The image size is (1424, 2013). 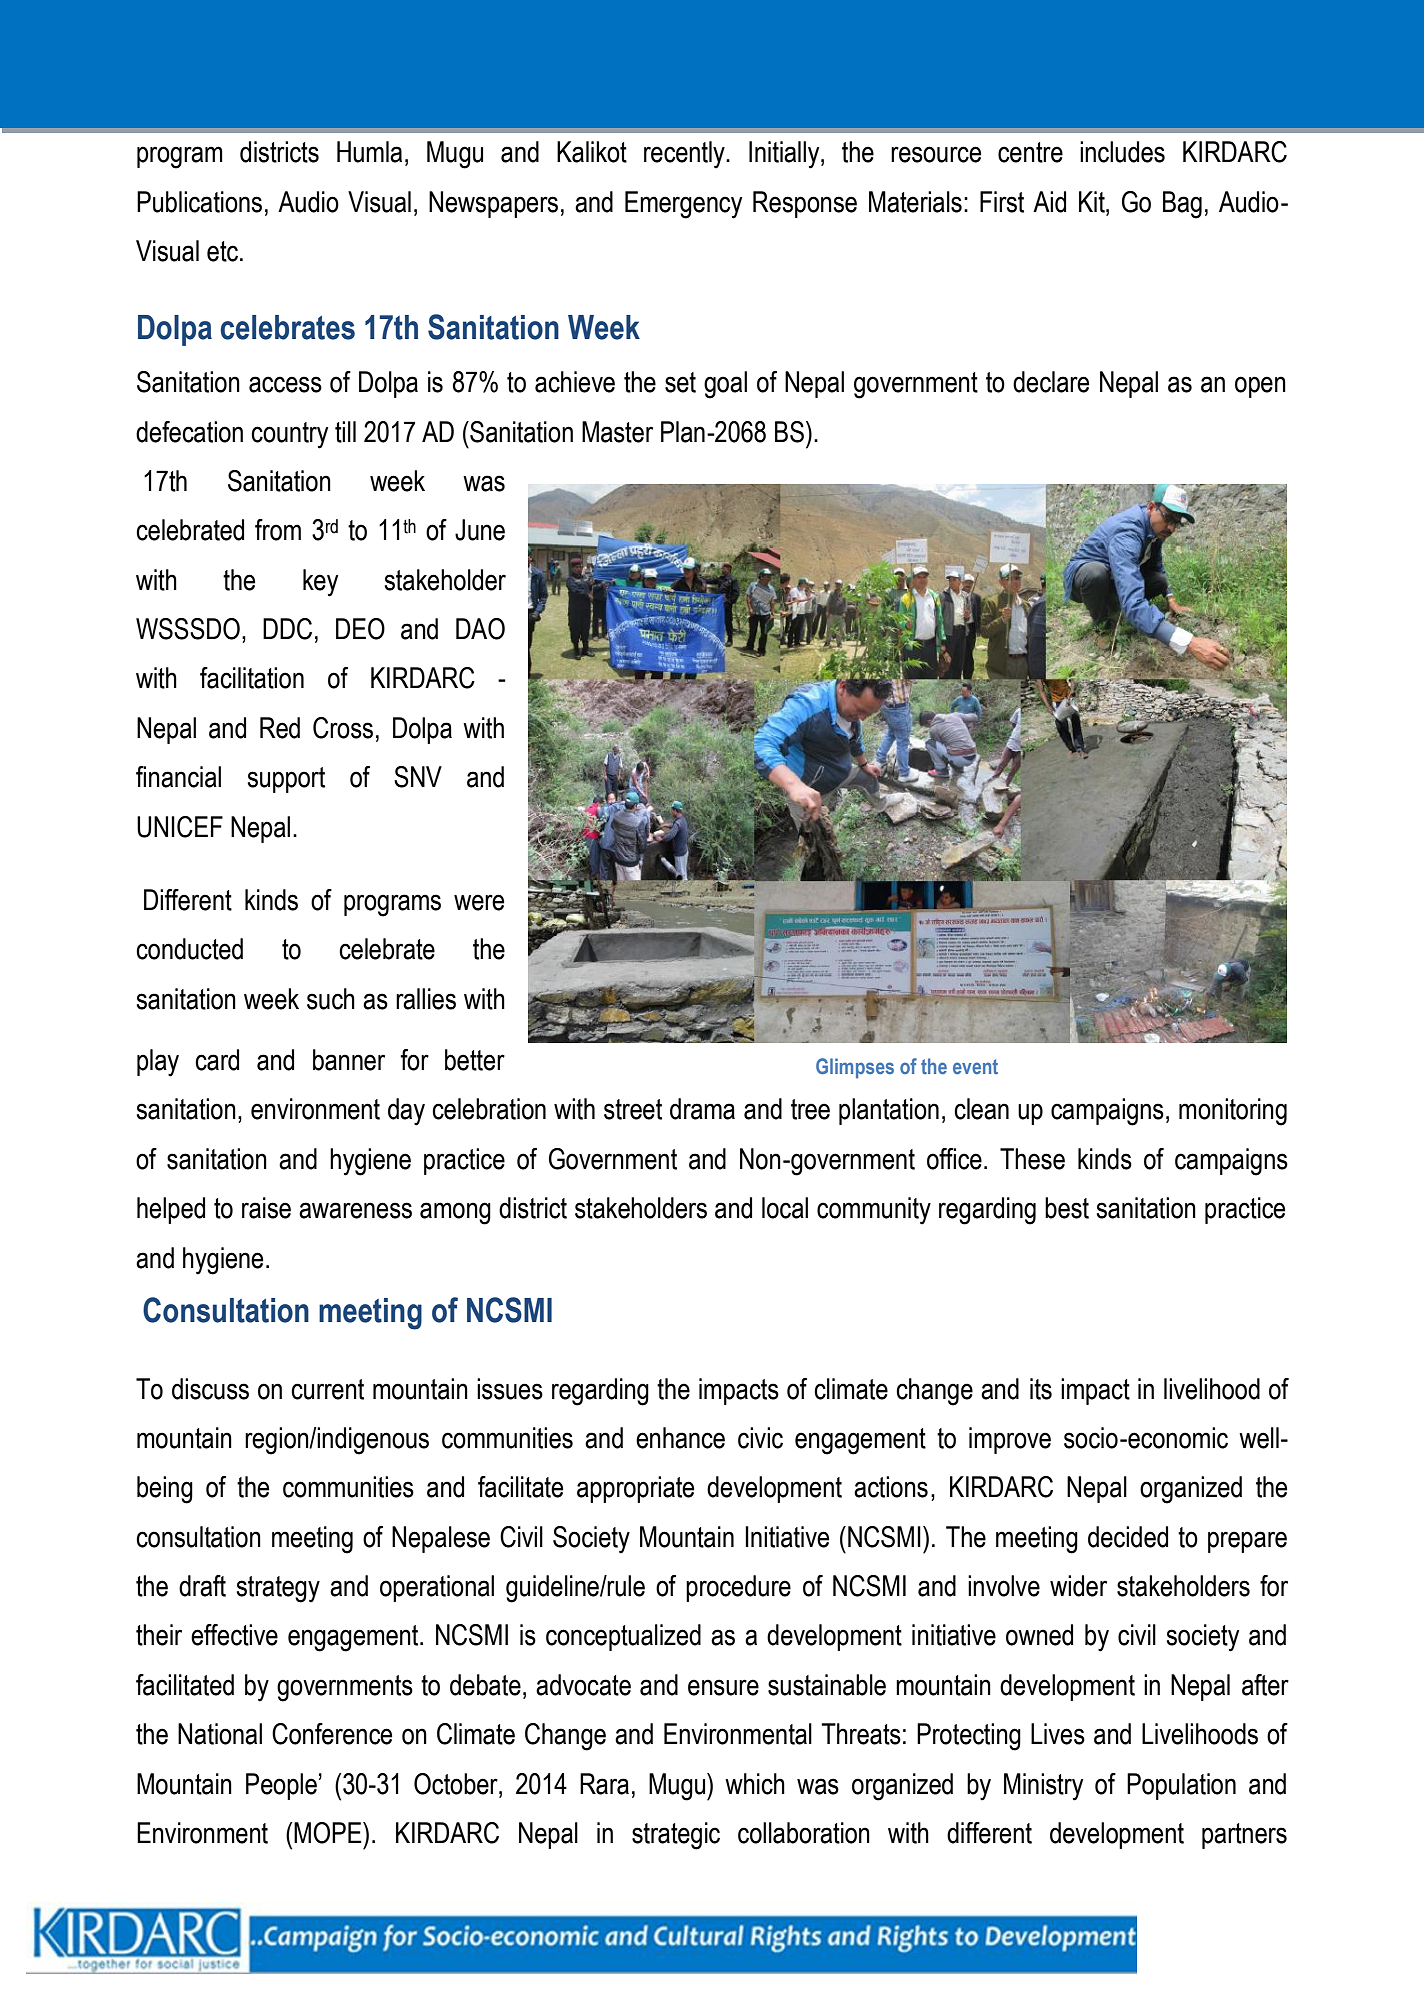 What do you see at coordinates (683, 205) in the document?
I see `Emergency` at bounding box center [683, 205].
